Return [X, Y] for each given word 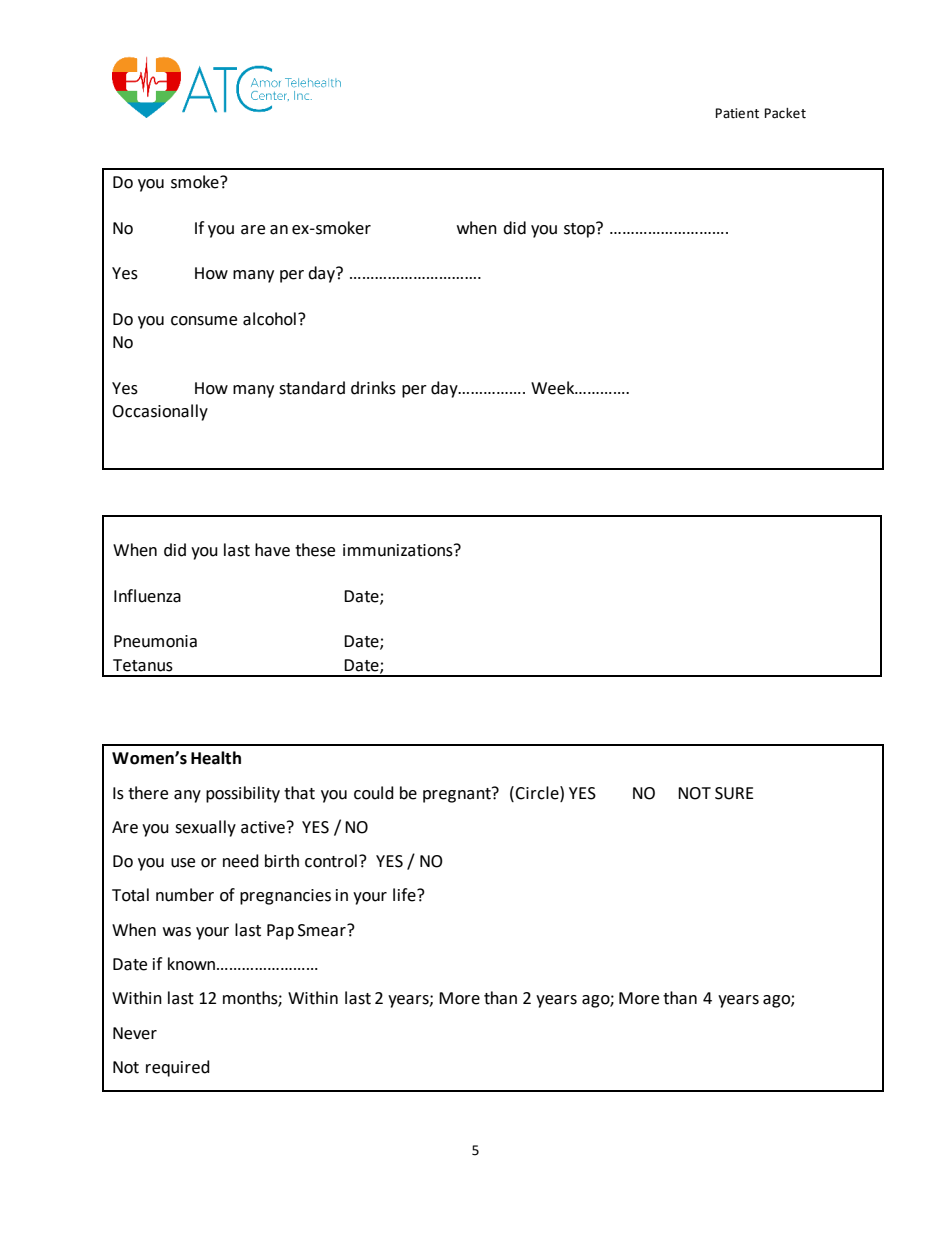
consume [204, 321]
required [178, 1068]
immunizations [399, 550]
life [405, 895]
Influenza [147, 596]
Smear [323, 930]
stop [580, 230]
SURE [734, 793]
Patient [737, 113]
